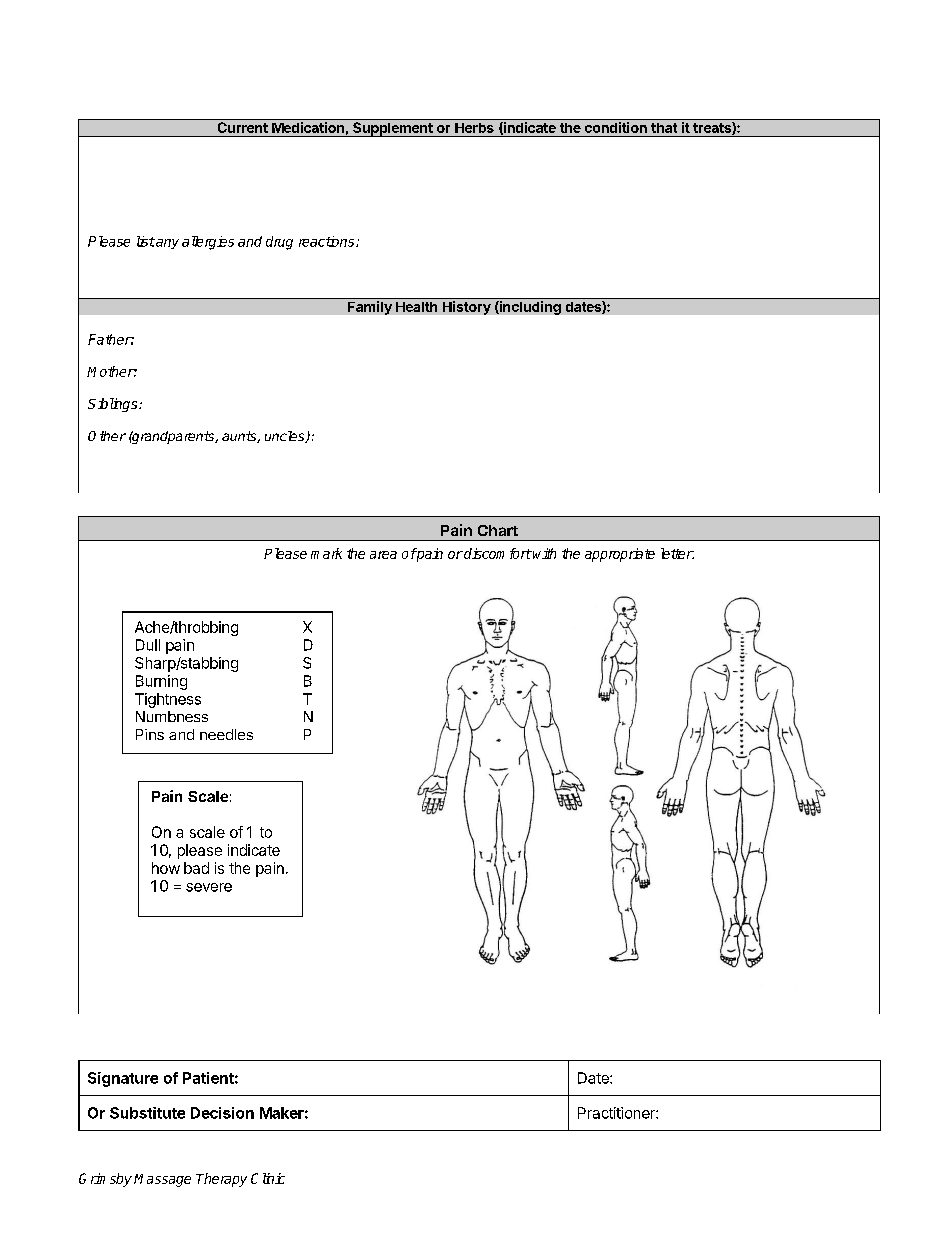  I want to click on bad, so click(196, 868).
